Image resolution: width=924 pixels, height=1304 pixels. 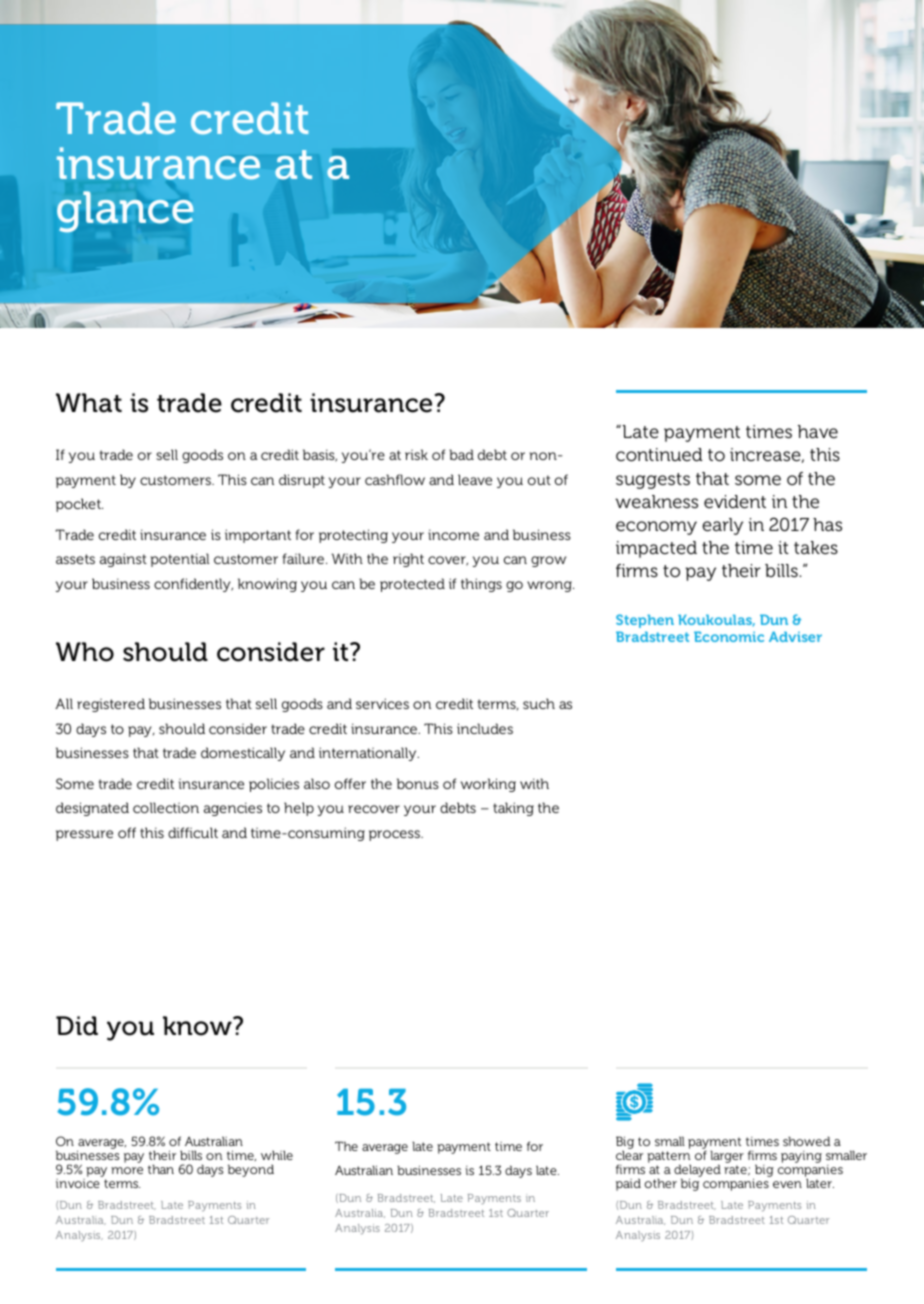 What do you see at coordinates (729, 636) in the document?
I see `Economic` at bounding box center [729, 636].
